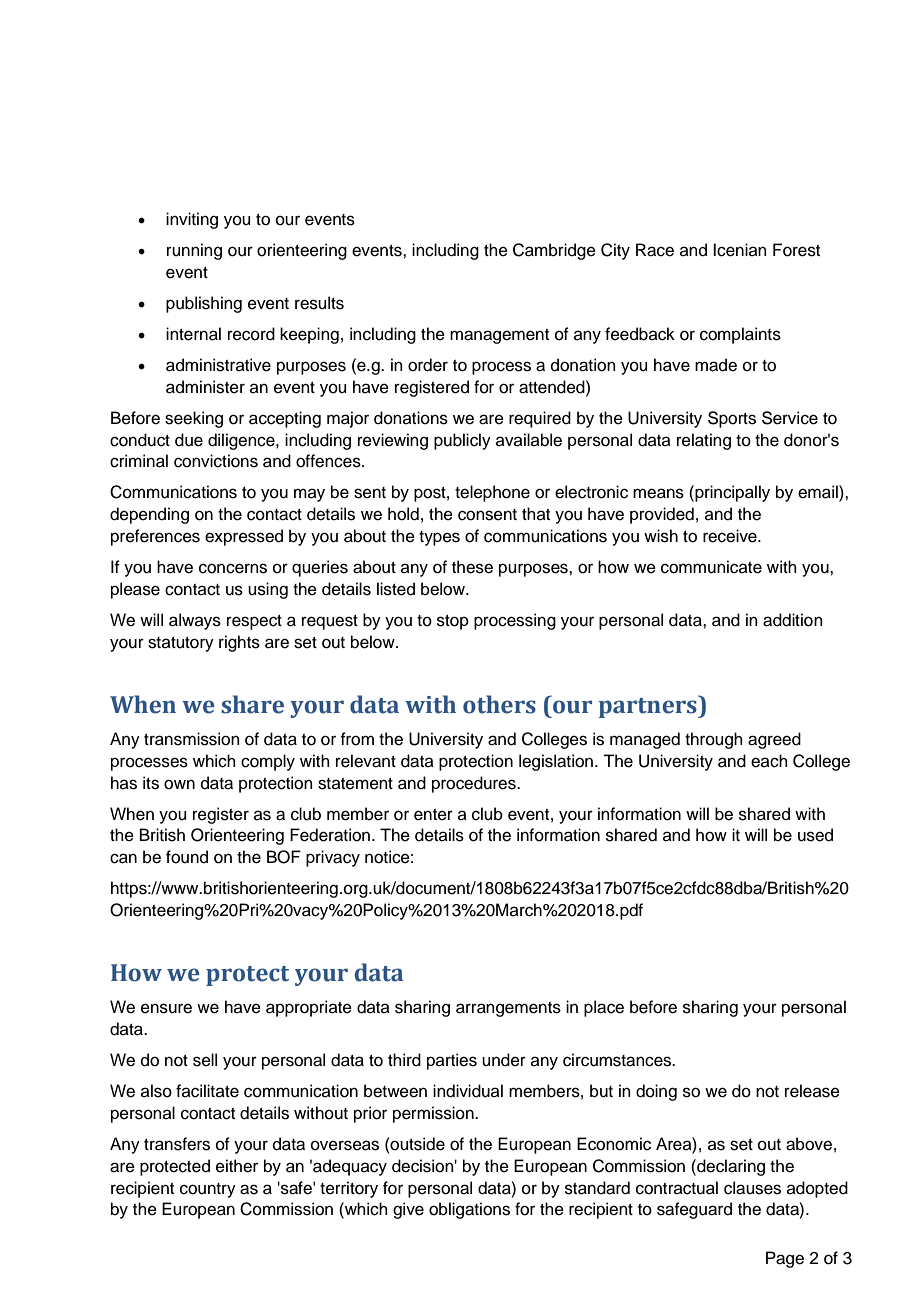  I want to click on statutory, so click(181, 644).
